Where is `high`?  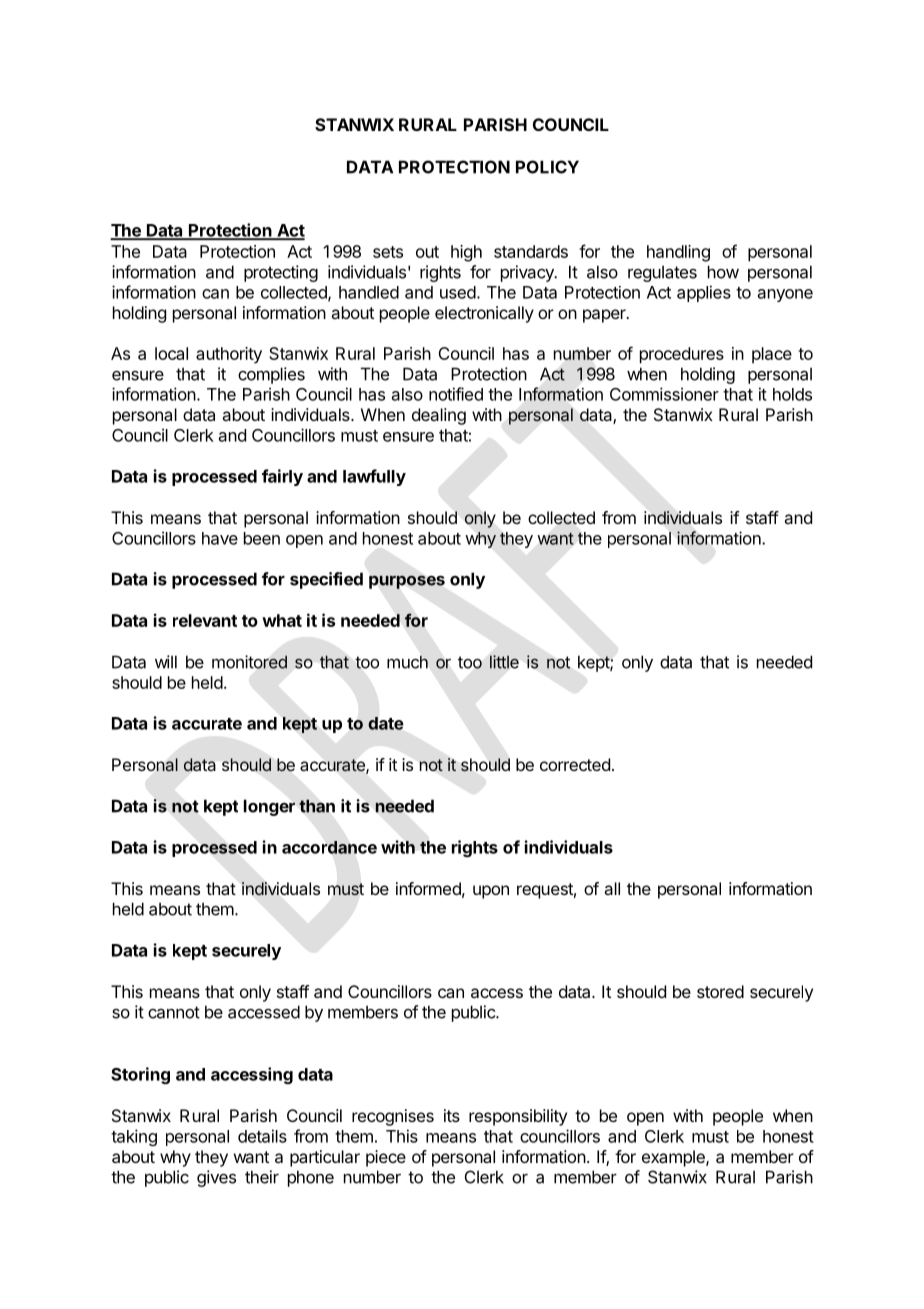
high is located at coordinates (466, 253).
